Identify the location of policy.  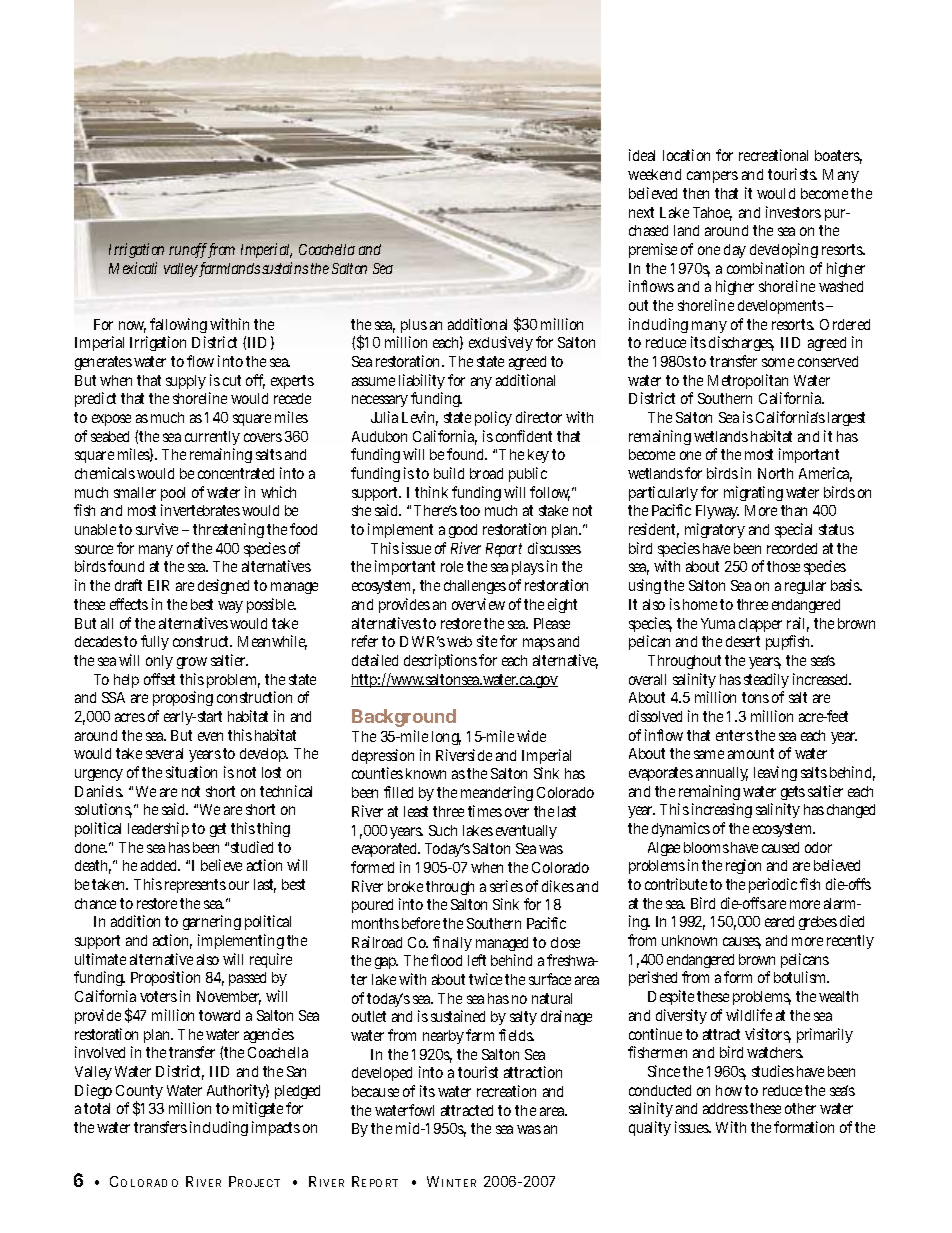
(493, 418).
